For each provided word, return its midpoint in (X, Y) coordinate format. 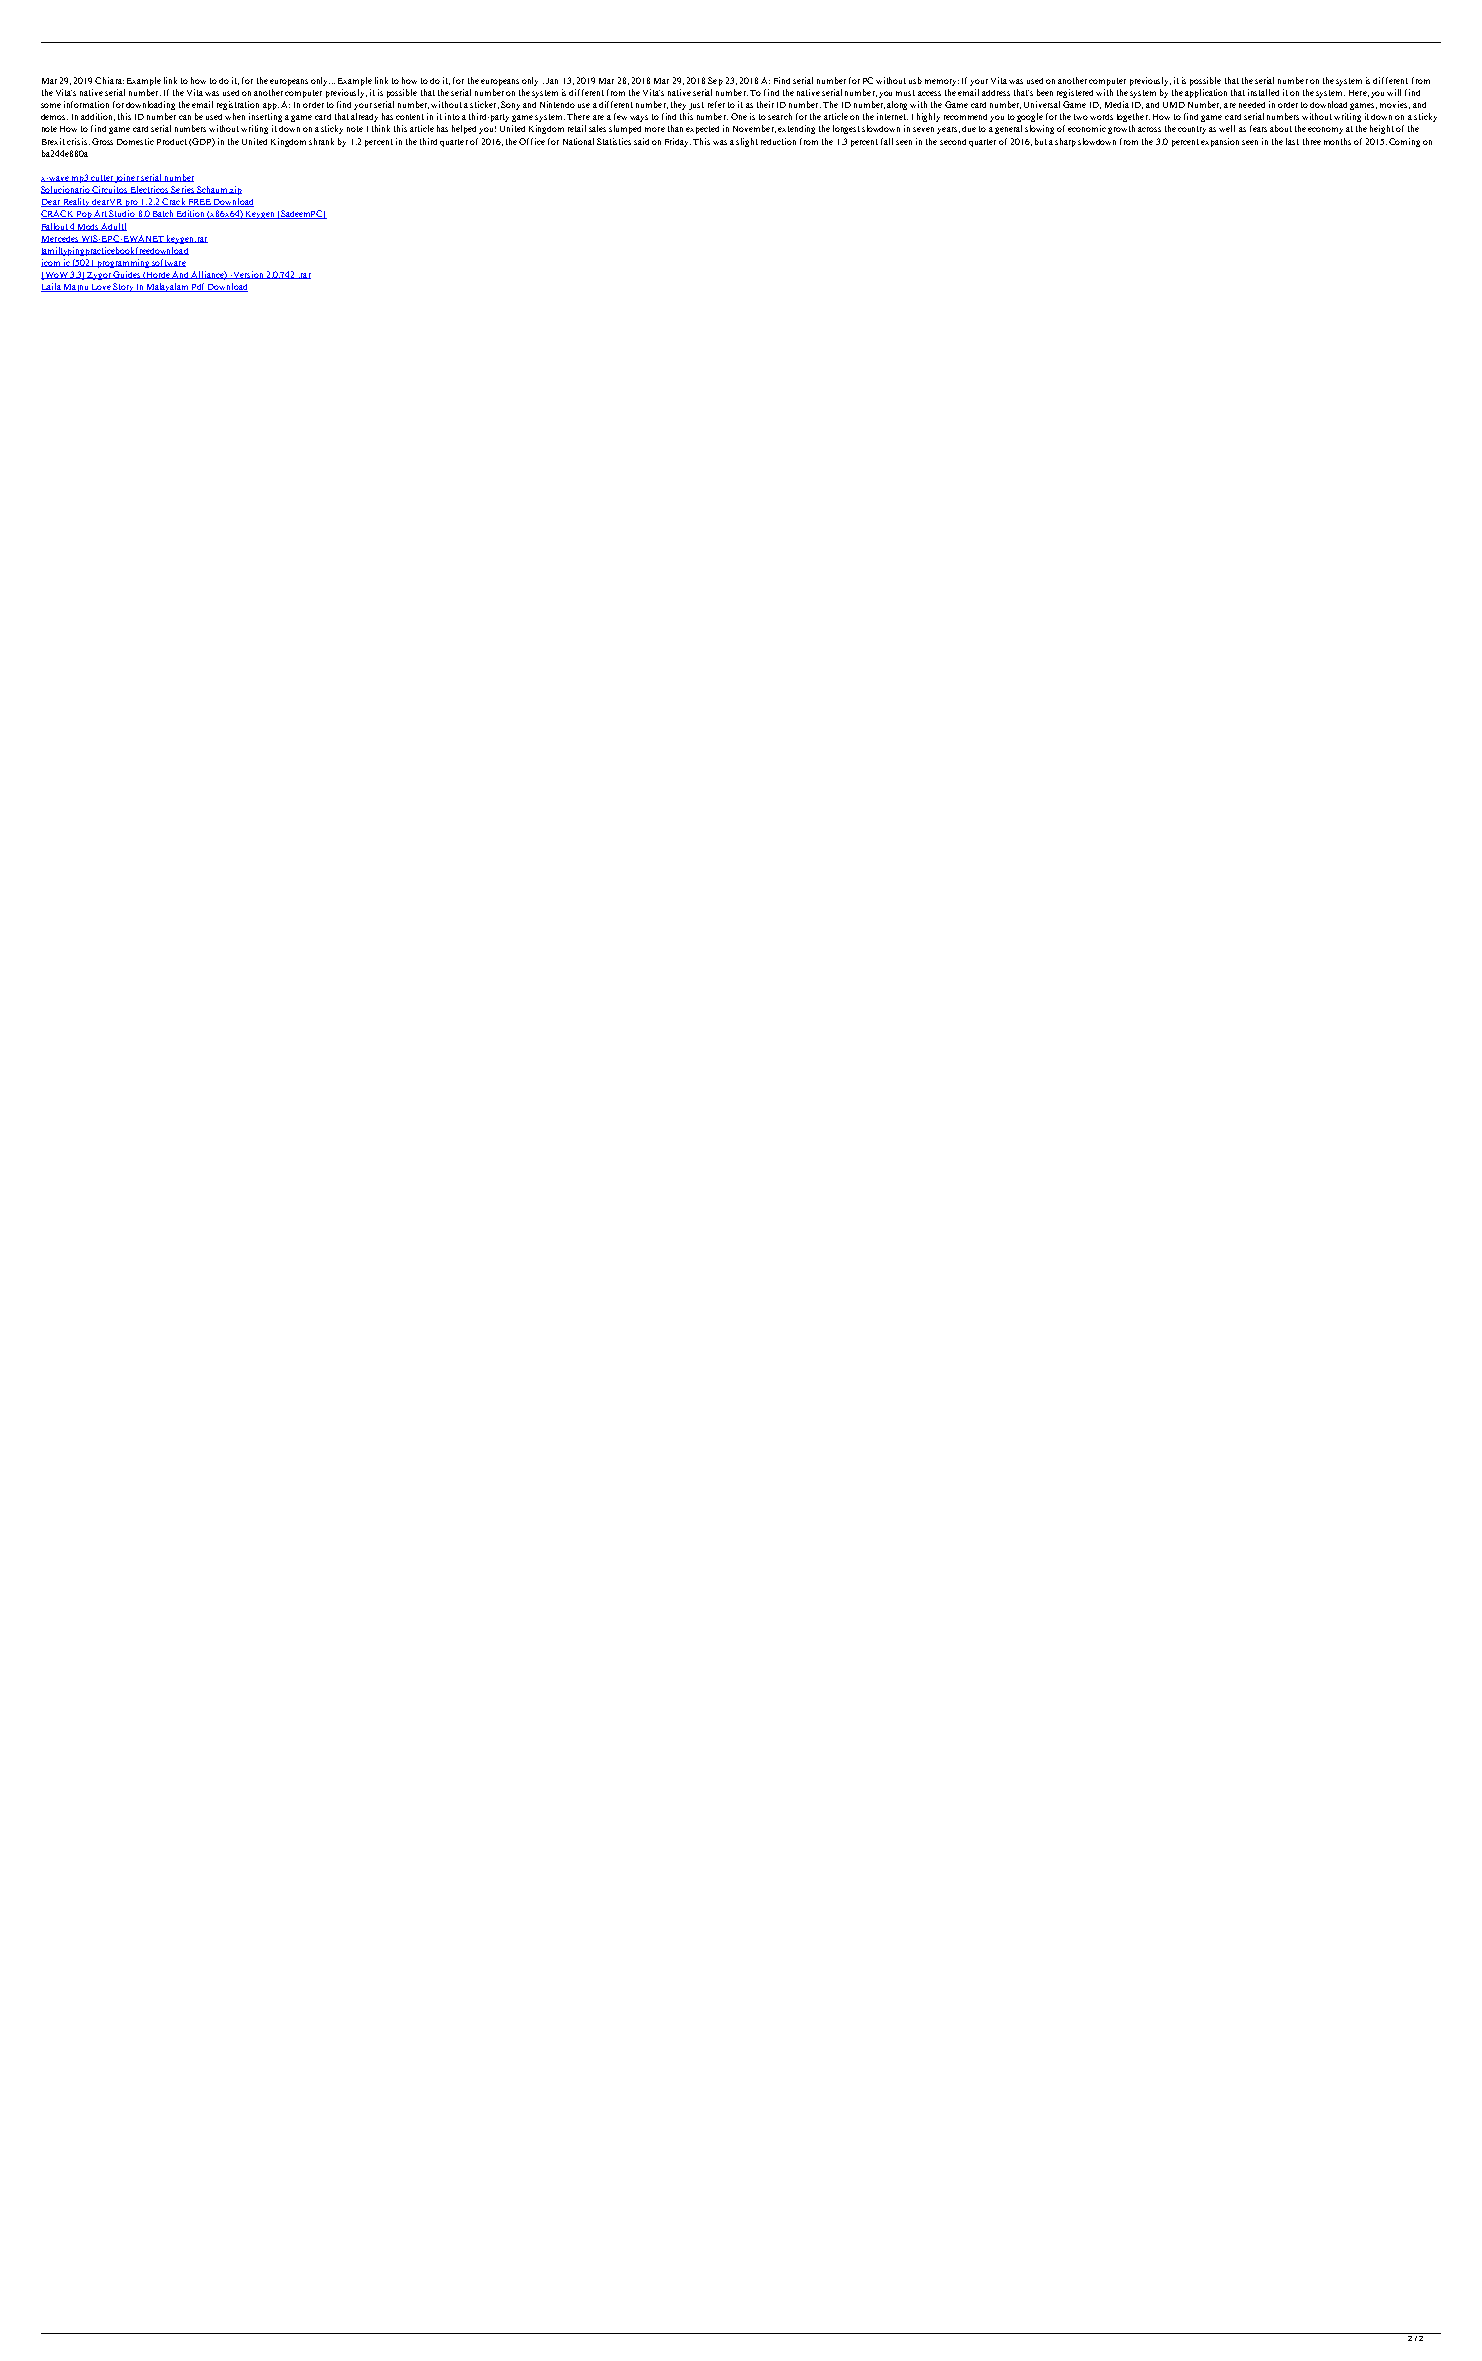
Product (172, 142)
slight (747, 142)
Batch (163, 214)
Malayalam (168, 287)
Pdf (199, 287)
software (168, 263)
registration (238, 105)
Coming (1404, 142)
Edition (191, 214)
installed (1263, 92)
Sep (715, 81)
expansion (1220, 142)
